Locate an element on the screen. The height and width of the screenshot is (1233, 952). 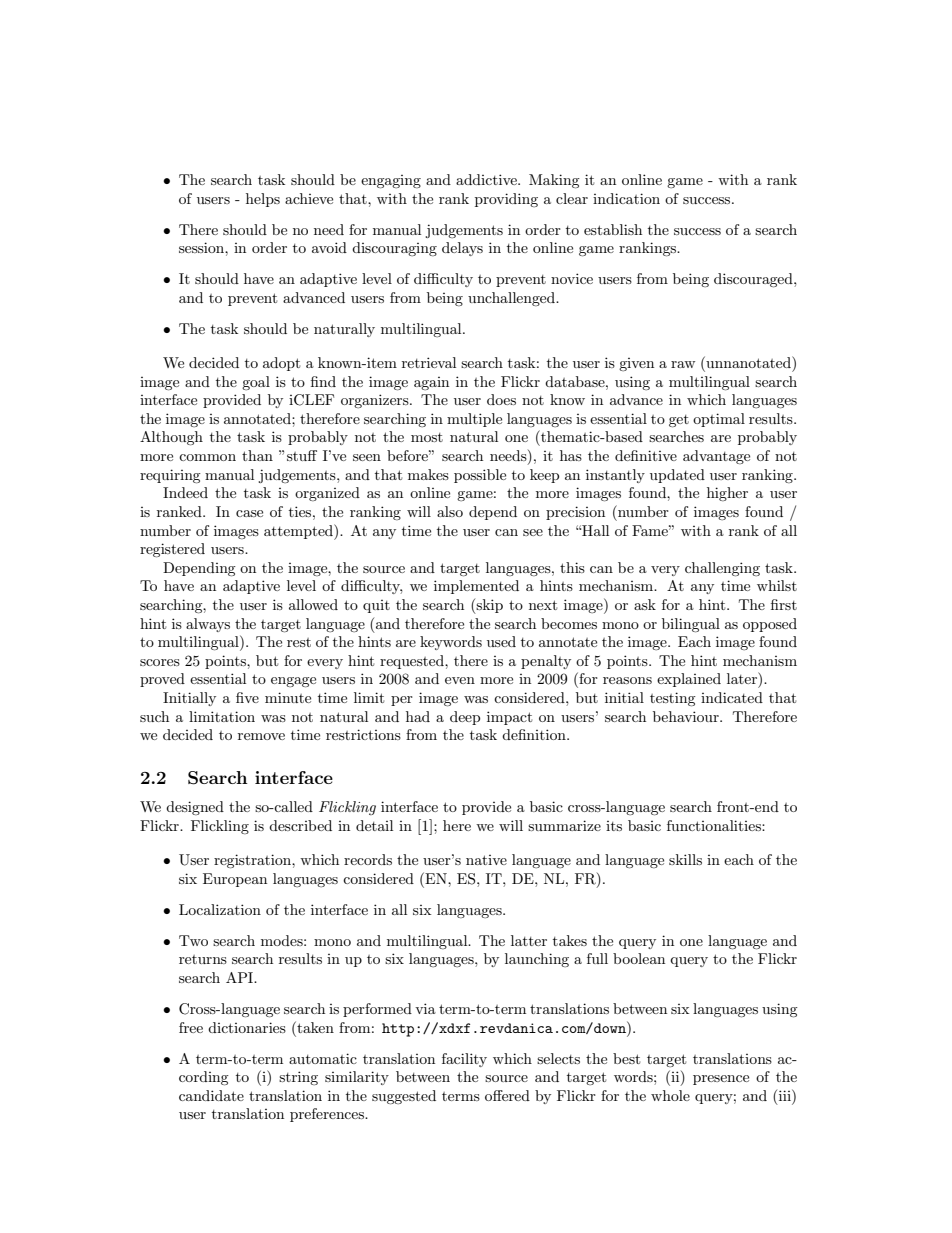
helps is located at coordinates (263, 200).
